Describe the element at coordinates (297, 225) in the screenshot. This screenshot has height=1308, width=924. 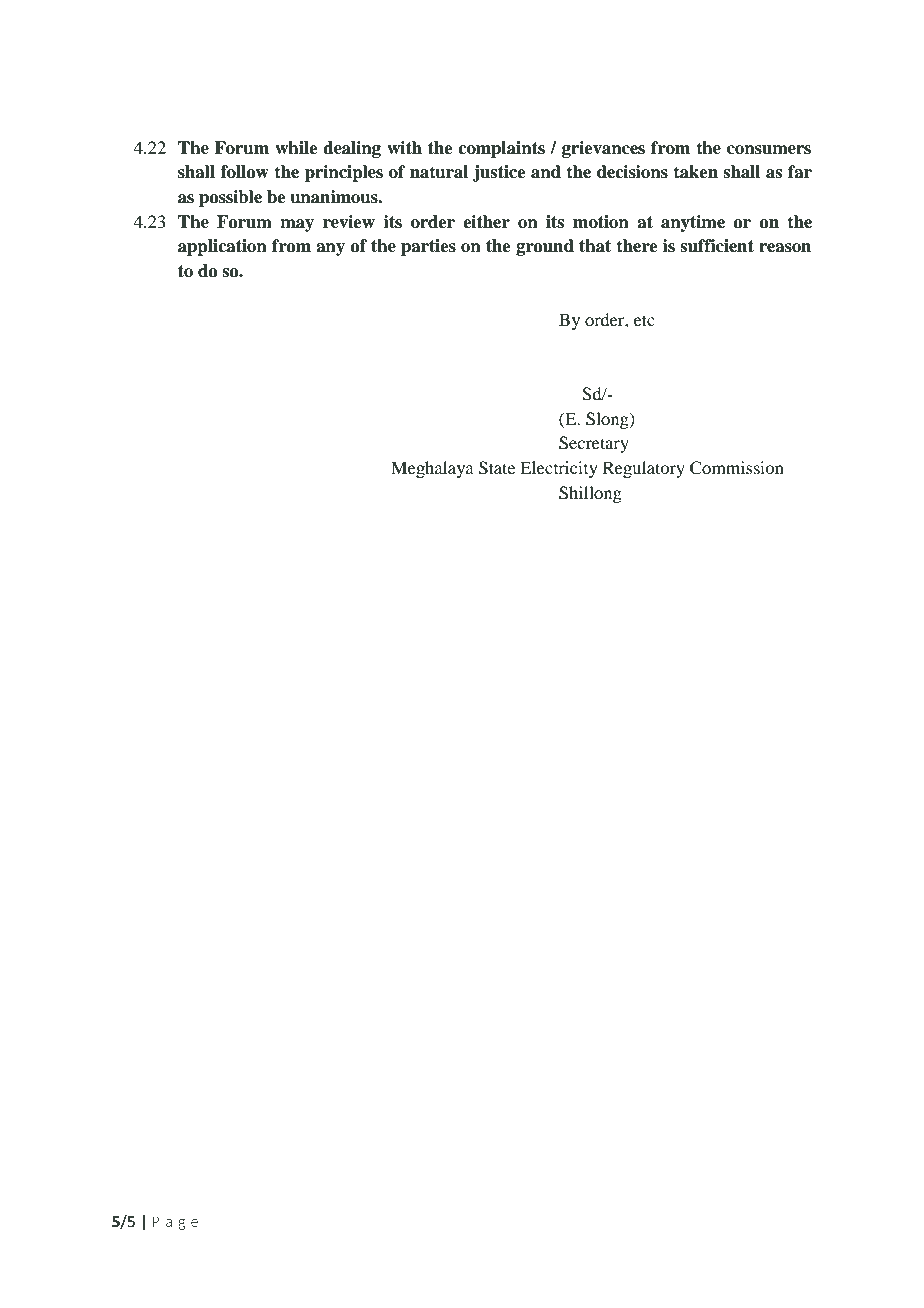
I see `may` at that location.
